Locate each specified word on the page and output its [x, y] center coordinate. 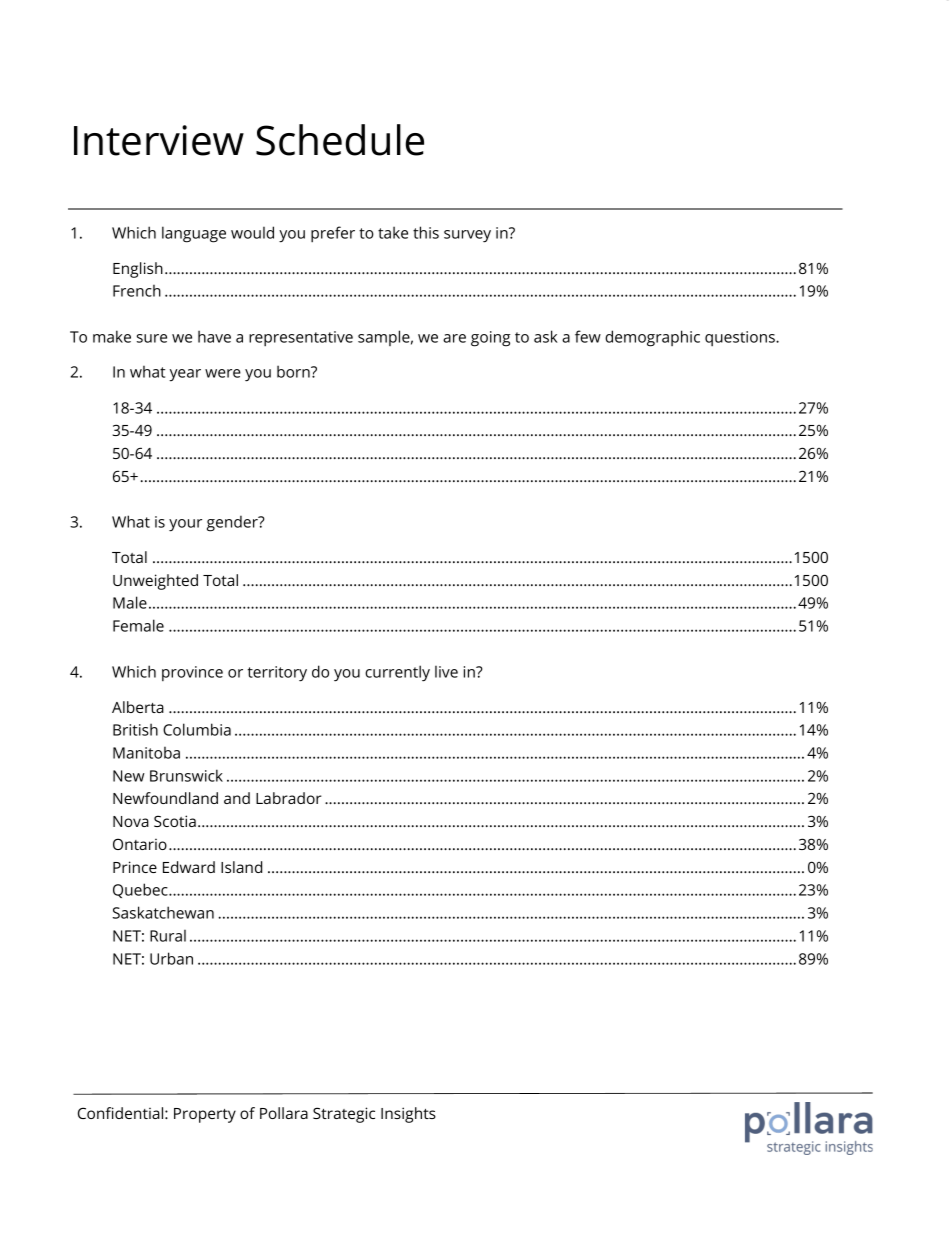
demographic [652, 338]
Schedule [340, 140]
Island [241, 867]
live [446, 672]
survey [467, 236]
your [185, 525]
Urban [171, 958]
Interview [159, 140]
